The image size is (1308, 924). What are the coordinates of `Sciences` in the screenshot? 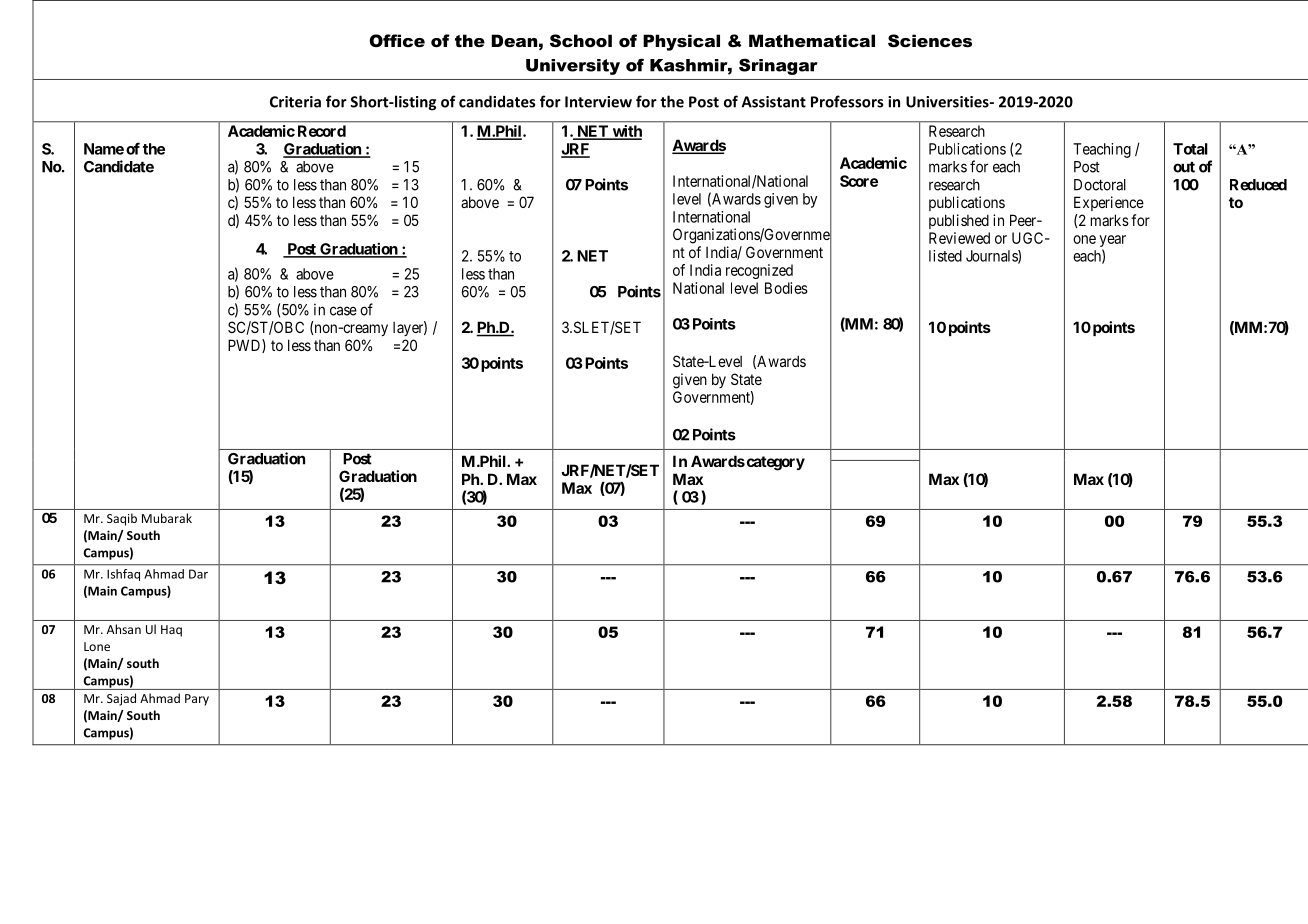 It's located at (930, 40).
